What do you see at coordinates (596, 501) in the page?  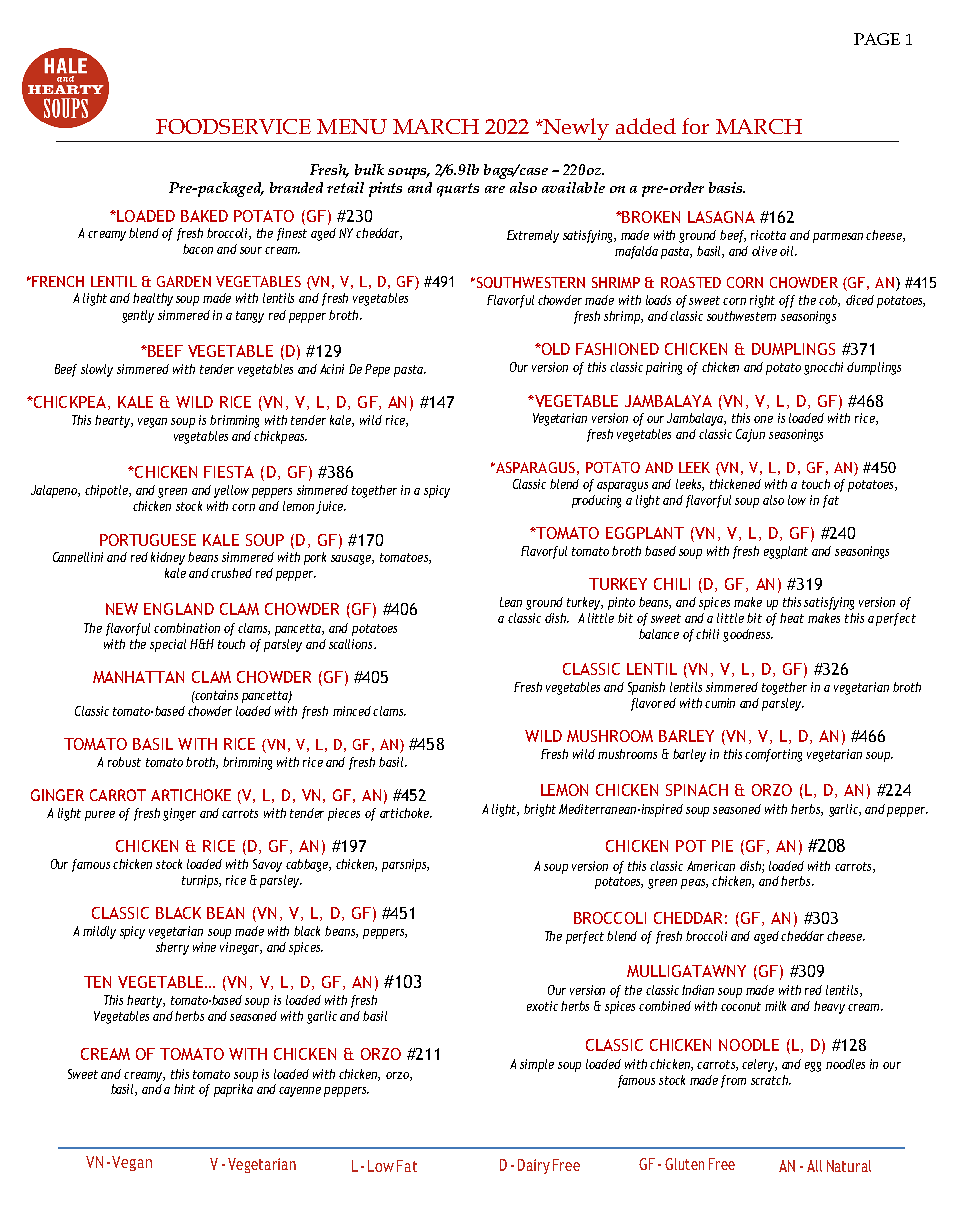 I see `producing` at bounding box center [596, 501].
